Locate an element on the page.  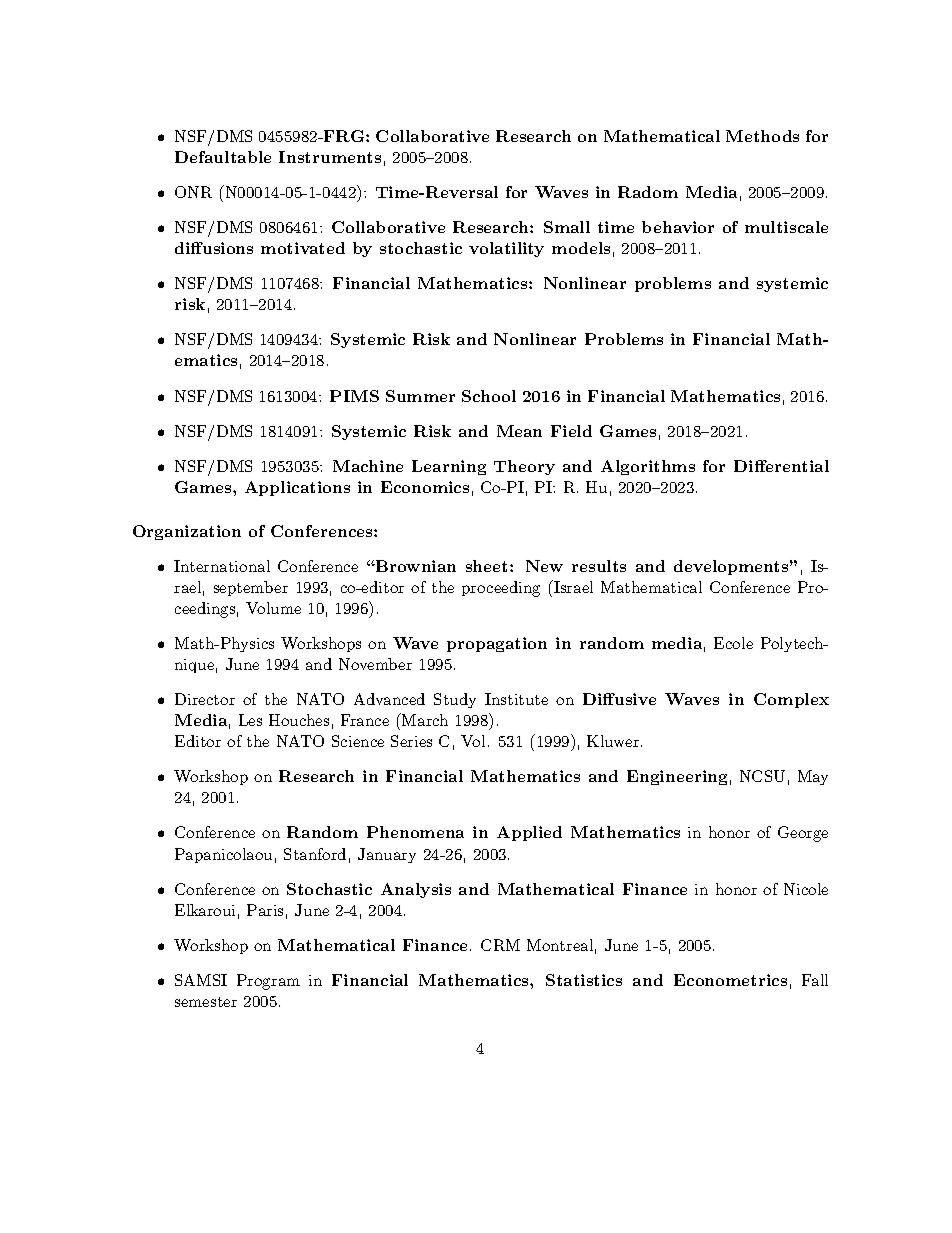
Program is located at coordinates (268, 982).
